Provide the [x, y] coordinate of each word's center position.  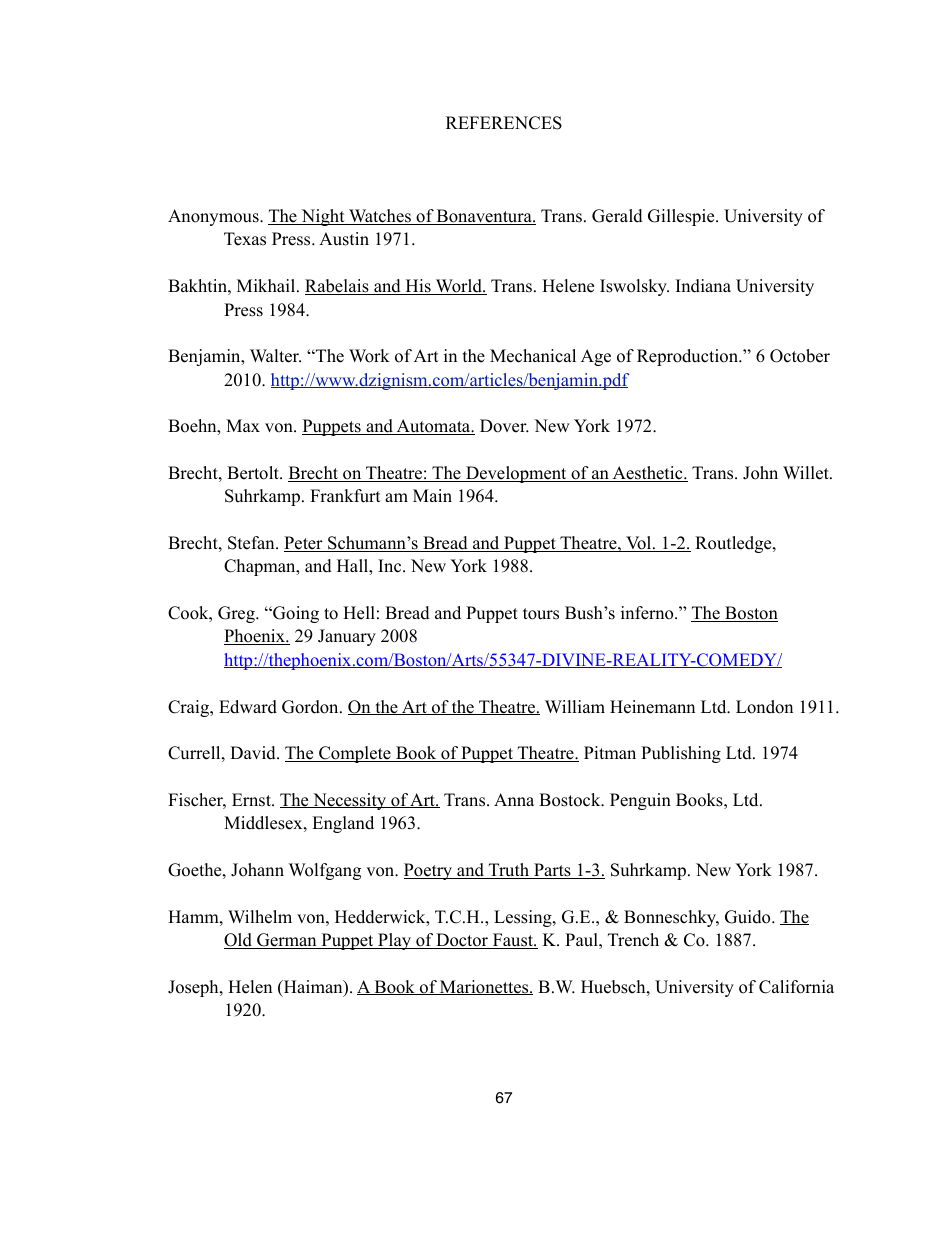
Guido [749, 917]
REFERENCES [504, 123]
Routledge [734, 544]
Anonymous [214, 217]
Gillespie [682, 217]
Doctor [462, 941]
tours [541, 614]
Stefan [252, 543]
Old [239, 941]
